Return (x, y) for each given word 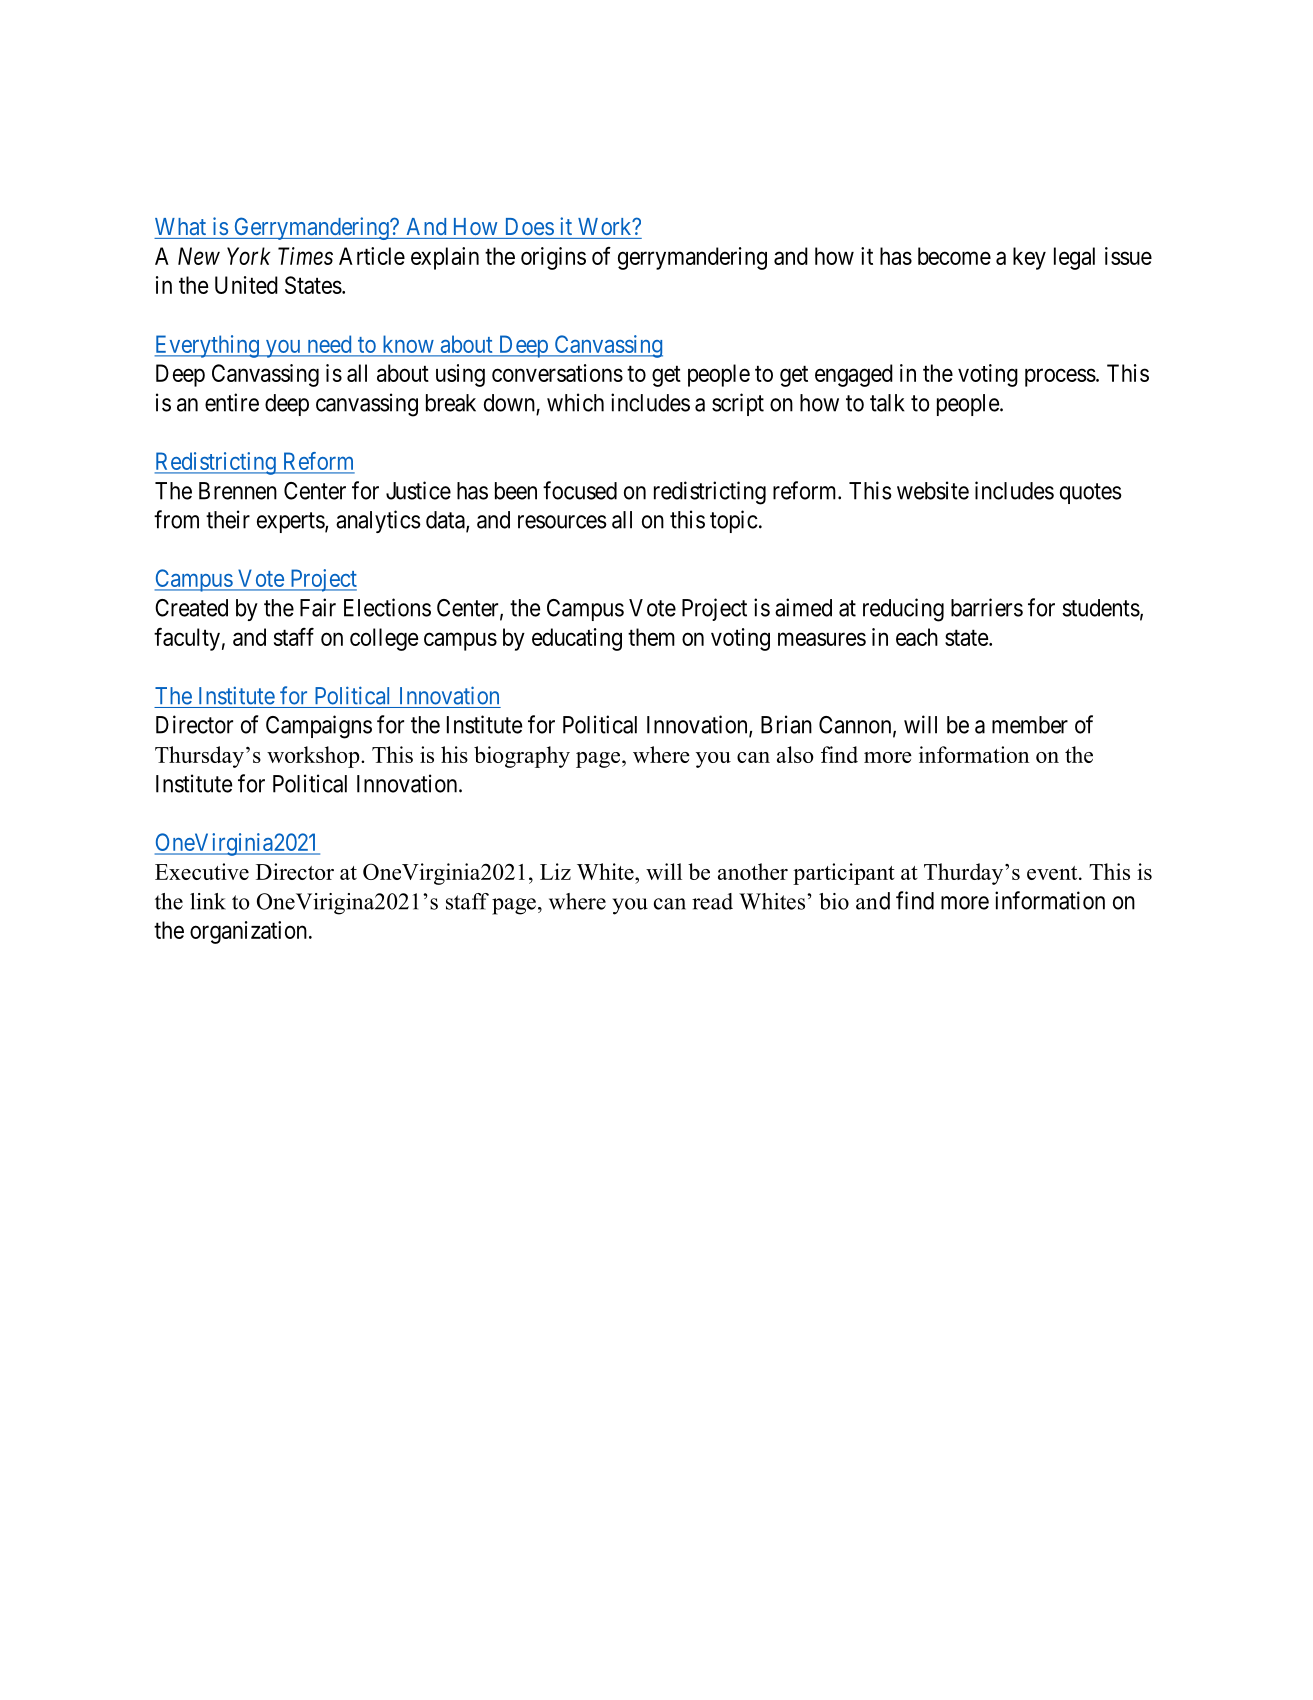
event (1053, 873)
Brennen (238, 491)
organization (248, 932)
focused (580, 490)
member (1030, 725)
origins (553, 258)
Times (305, 256)
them (651, 637)
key (1029, 258)
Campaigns (319, 727)
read (712, 901)
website (933, 490)
